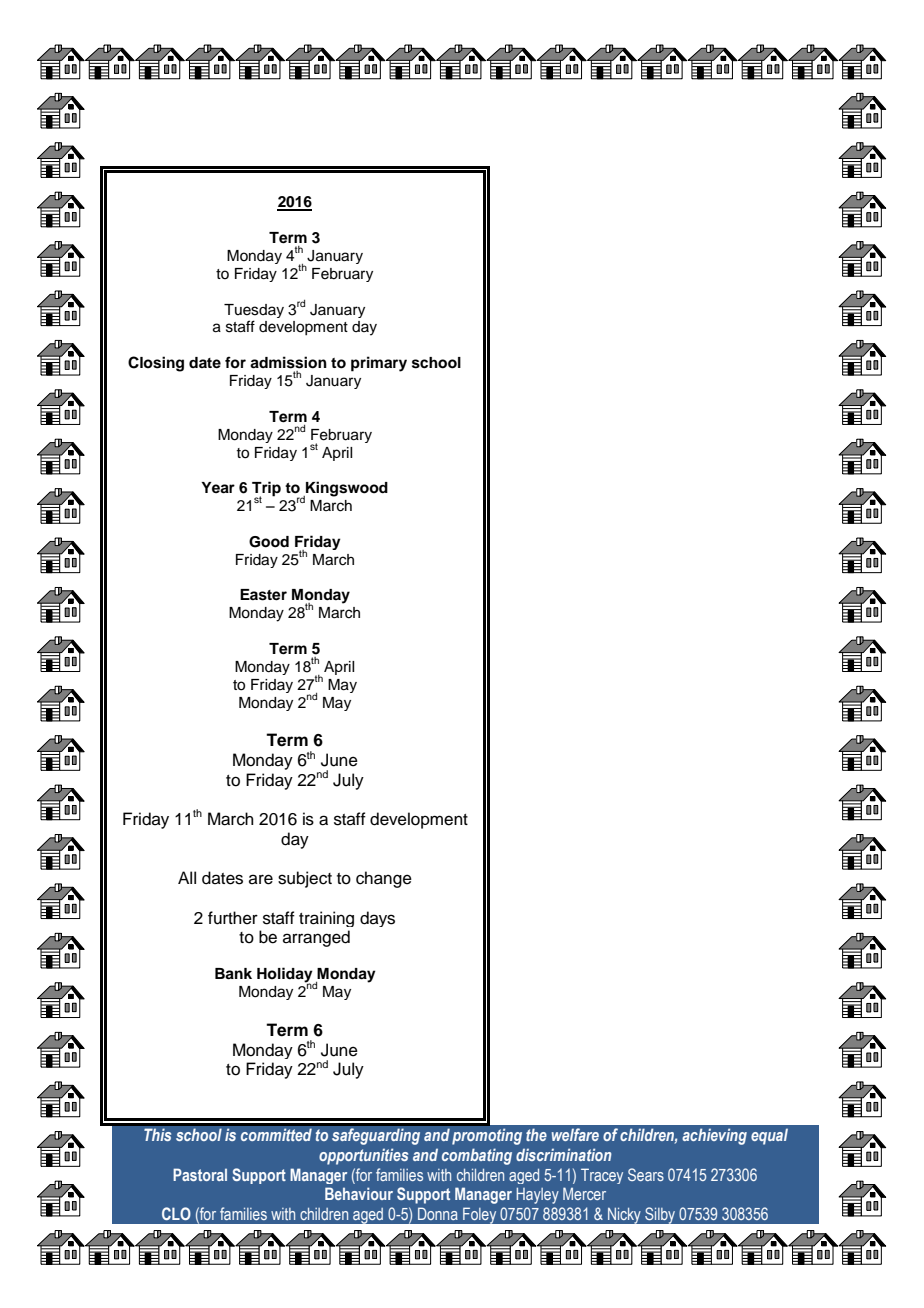 The height and width of the page is (1308, 924). Describe the element at coordinates (326, 919) in the page. I see `training` at that location.
